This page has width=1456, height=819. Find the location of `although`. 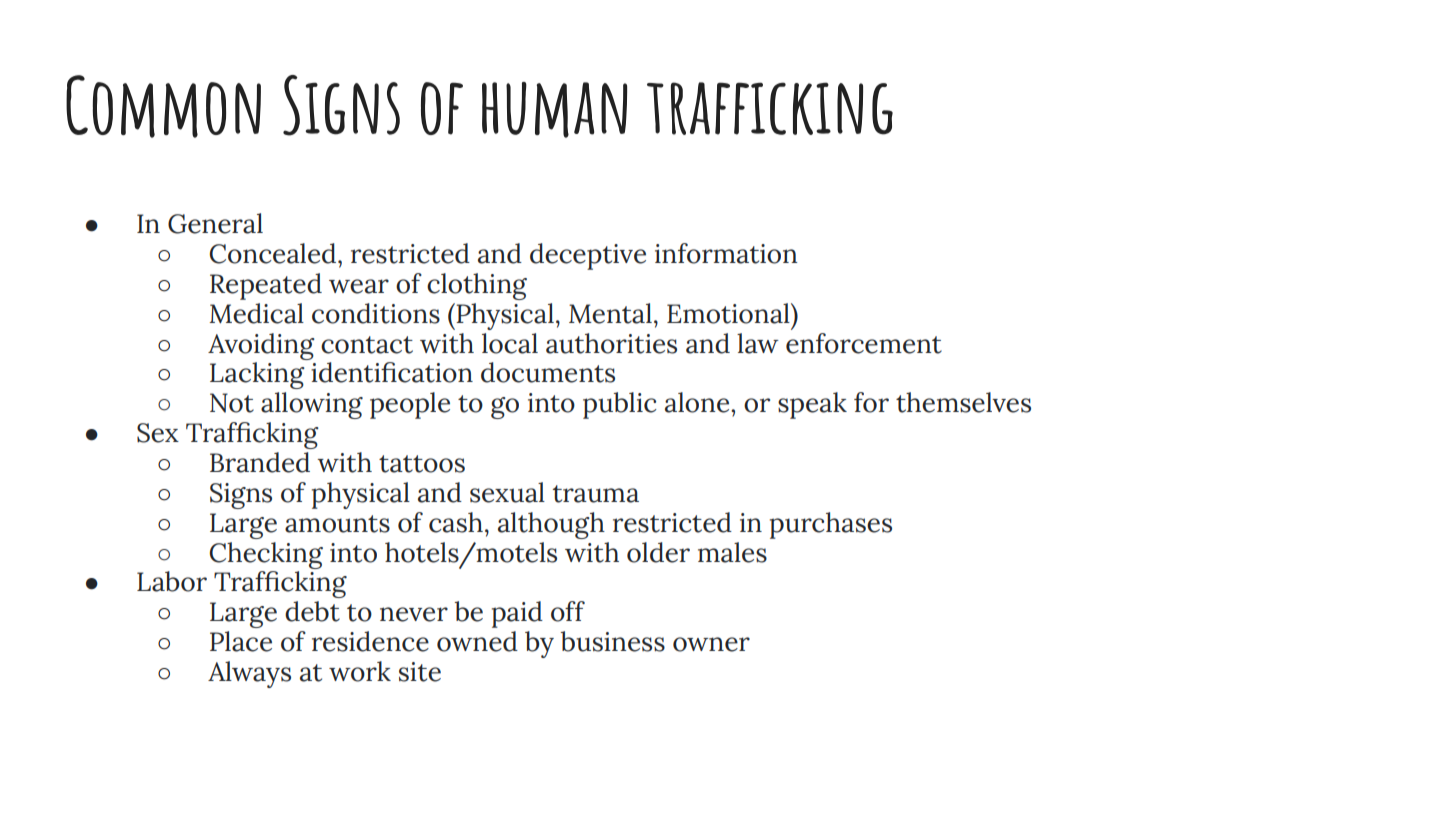

although is located at coordinates (551, 525).
